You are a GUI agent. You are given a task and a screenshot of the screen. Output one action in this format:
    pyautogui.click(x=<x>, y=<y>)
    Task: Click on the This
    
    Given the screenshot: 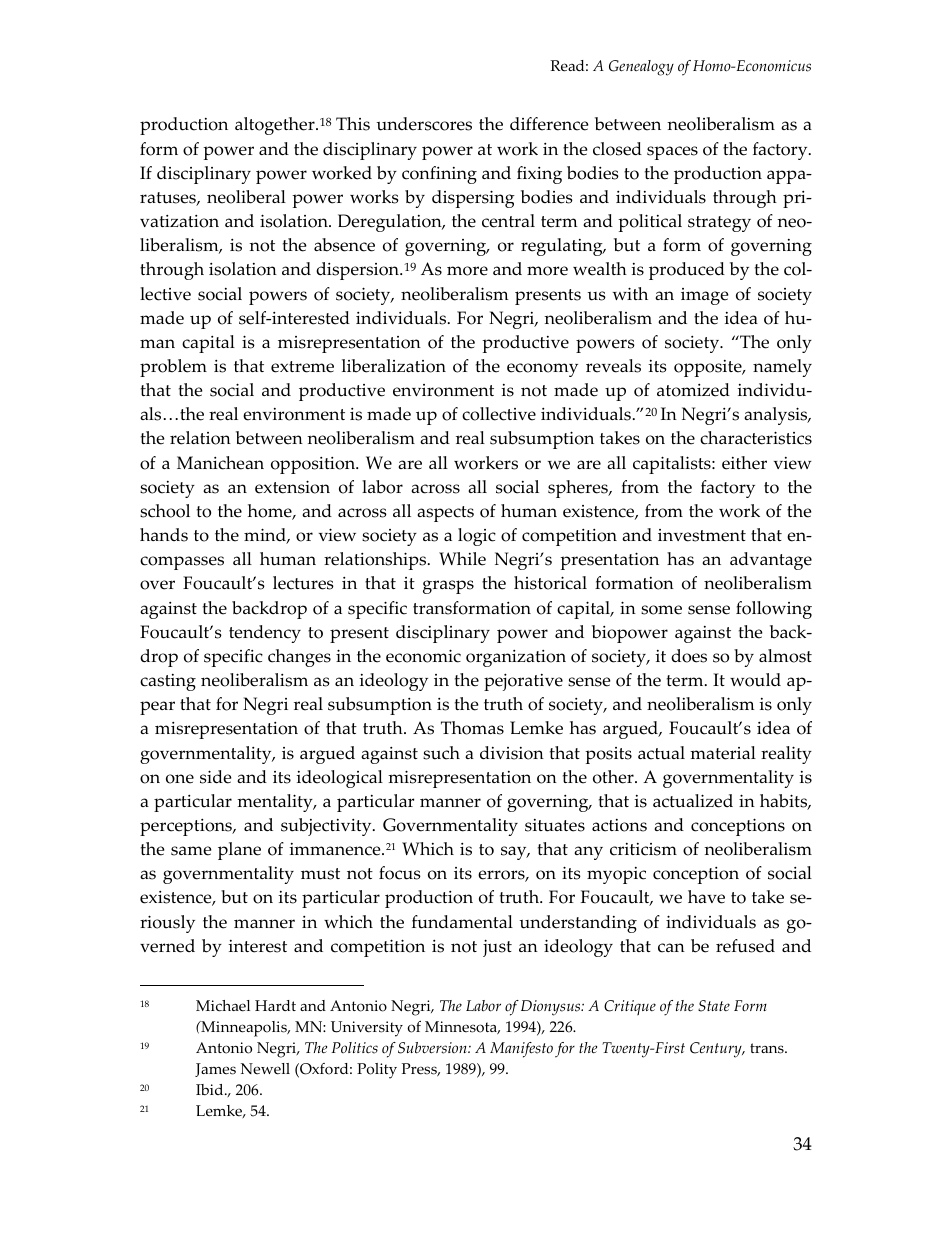 What is the action you would take?
    pyautogui.click(x=353, y=124)
